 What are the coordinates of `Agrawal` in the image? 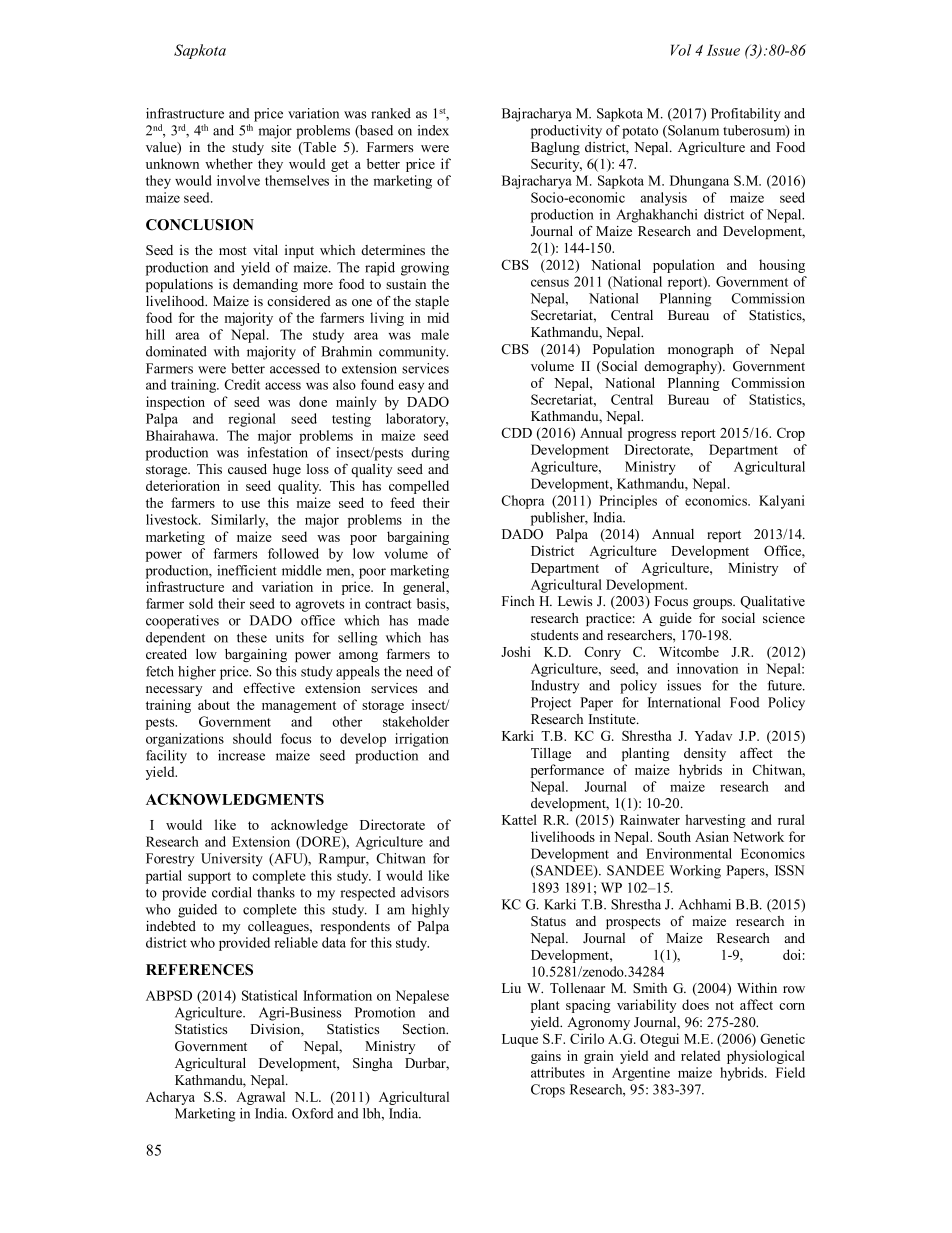 It's located at (260, 1098).
